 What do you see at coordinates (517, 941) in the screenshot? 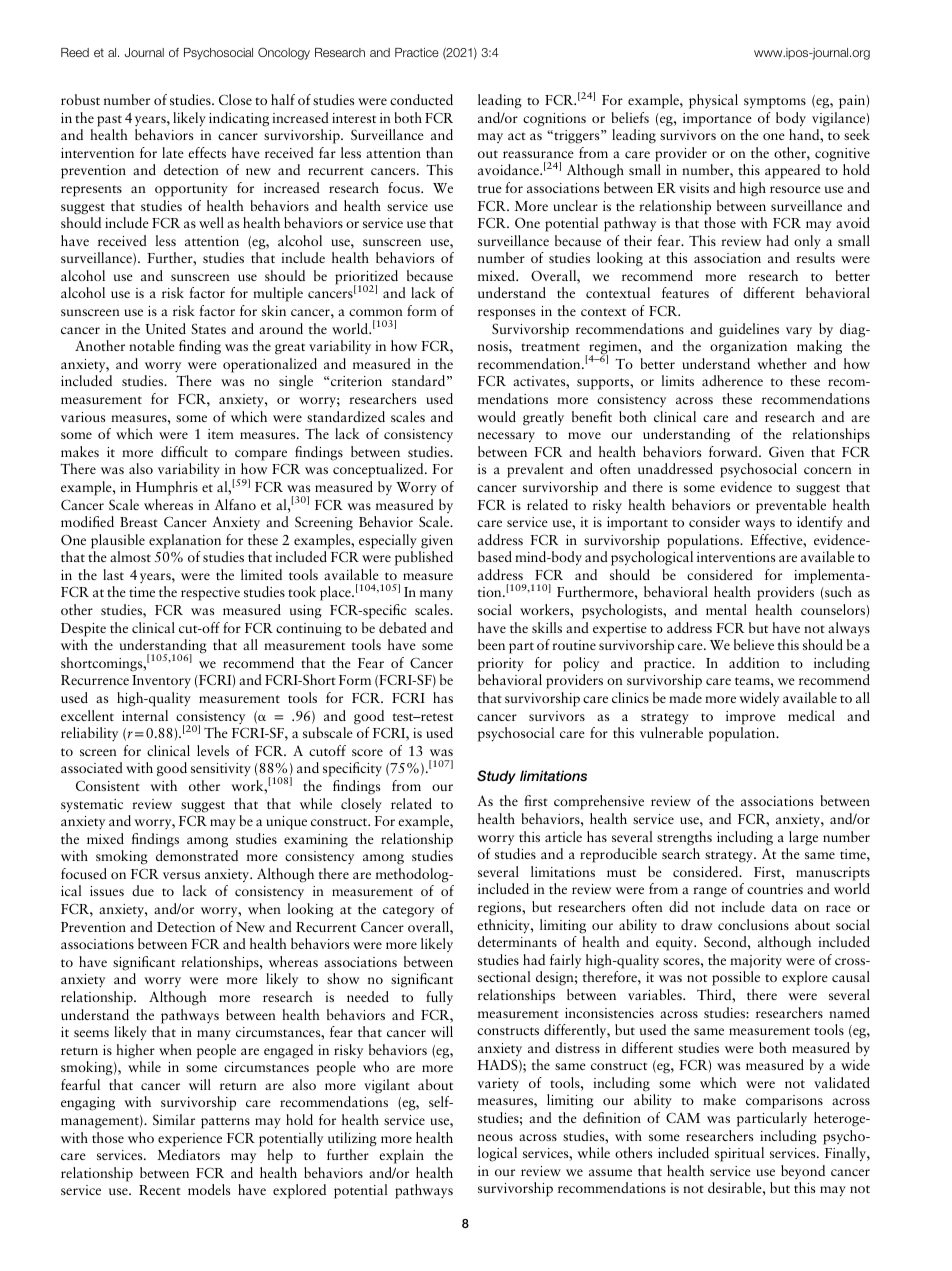
I see `determinants` at bounding box center [517, 941].
